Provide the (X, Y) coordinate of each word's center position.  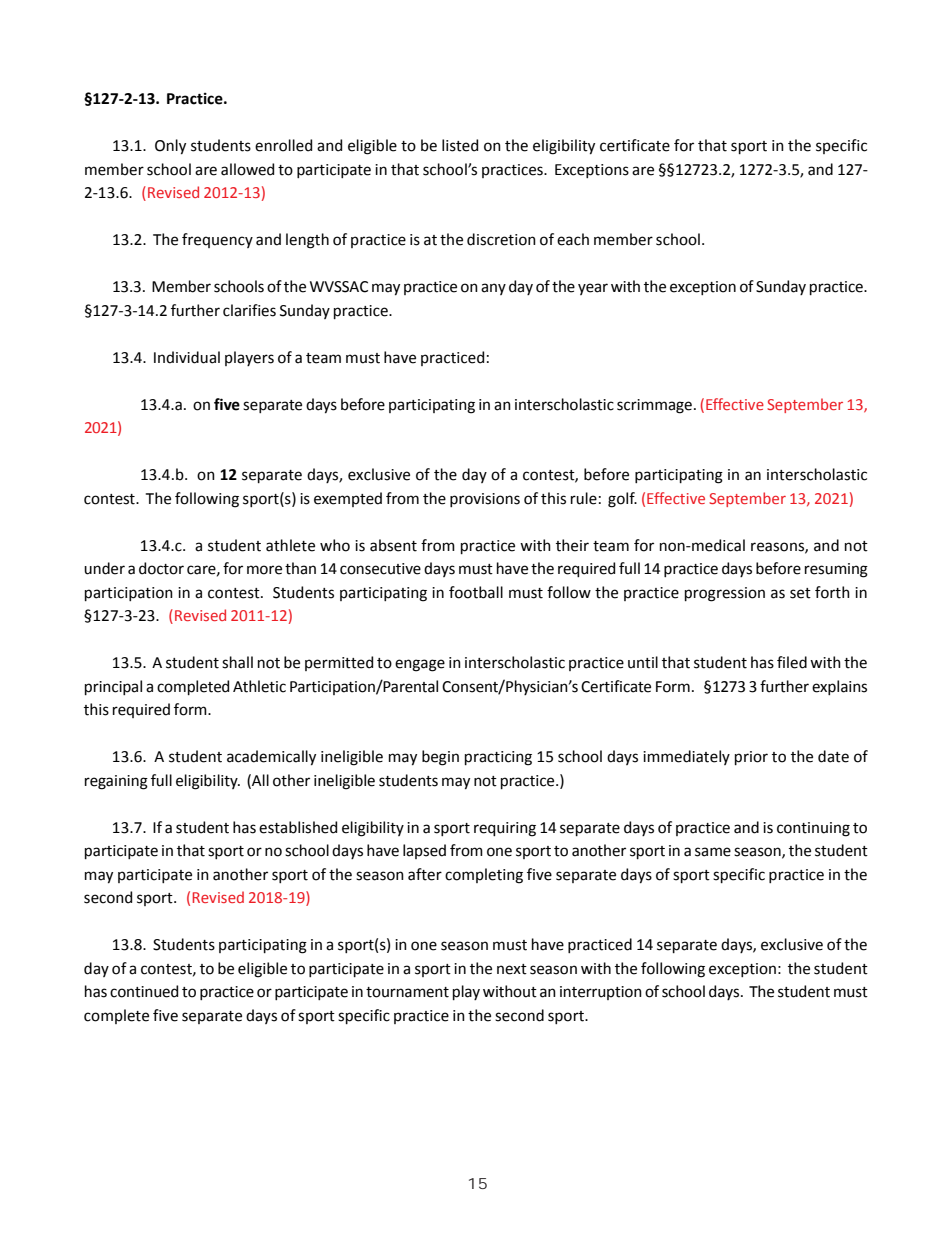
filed (792, 662)
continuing (813, 829)
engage (420, 665)
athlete (290, 545)
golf (622, 500)
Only (170, 147)
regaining (116, 782)
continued (144, 991)
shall (237, 662)
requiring (505, 829)
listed (460, 145)
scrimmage (654, 406)
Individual (187, 357)
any (493, 289)
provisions (485, 500)
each (573, 239)
